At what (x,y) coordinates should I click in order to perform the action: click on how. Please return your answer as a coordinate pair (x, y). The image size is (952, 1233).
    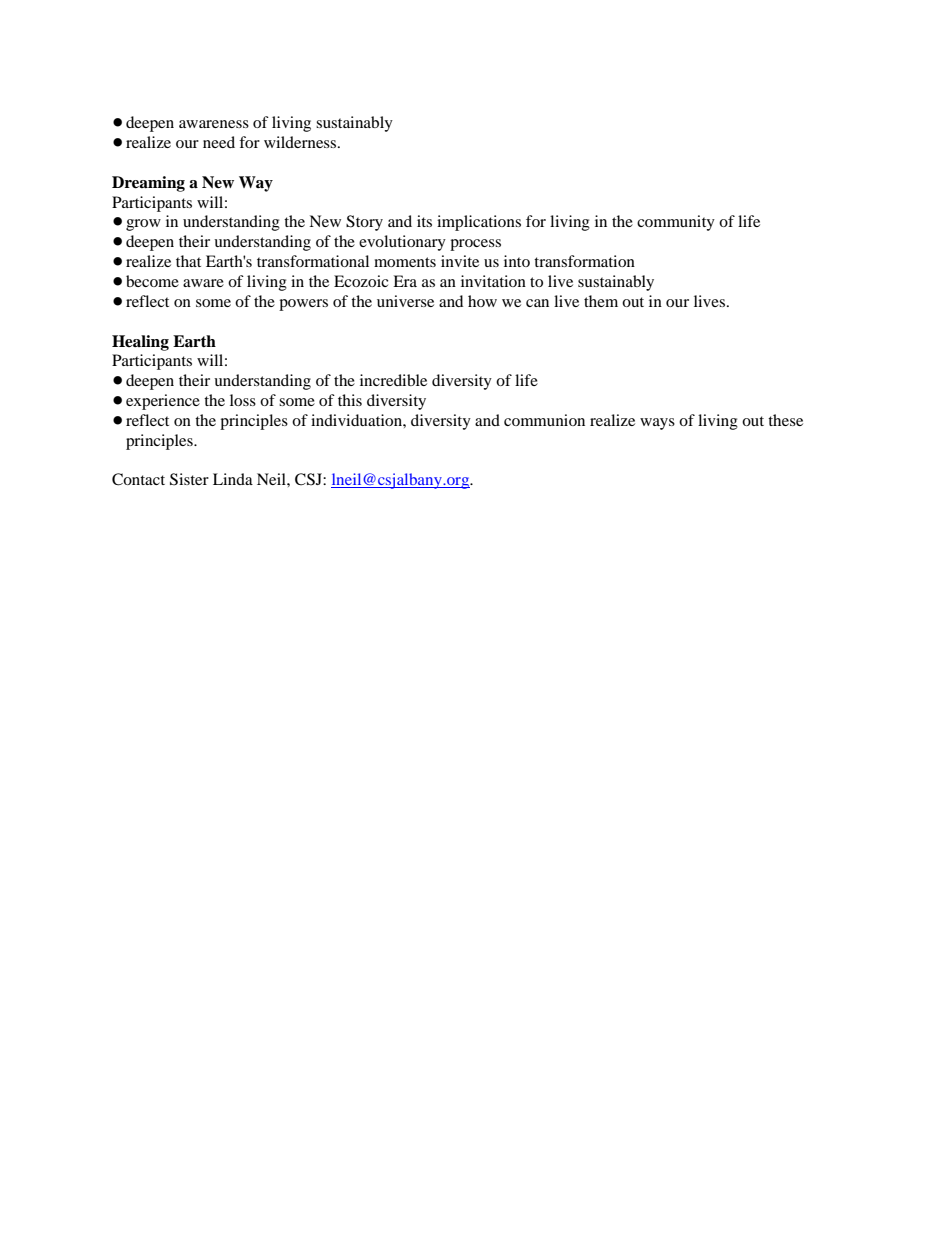
    Looking at the image, I should click on (482, 301).
